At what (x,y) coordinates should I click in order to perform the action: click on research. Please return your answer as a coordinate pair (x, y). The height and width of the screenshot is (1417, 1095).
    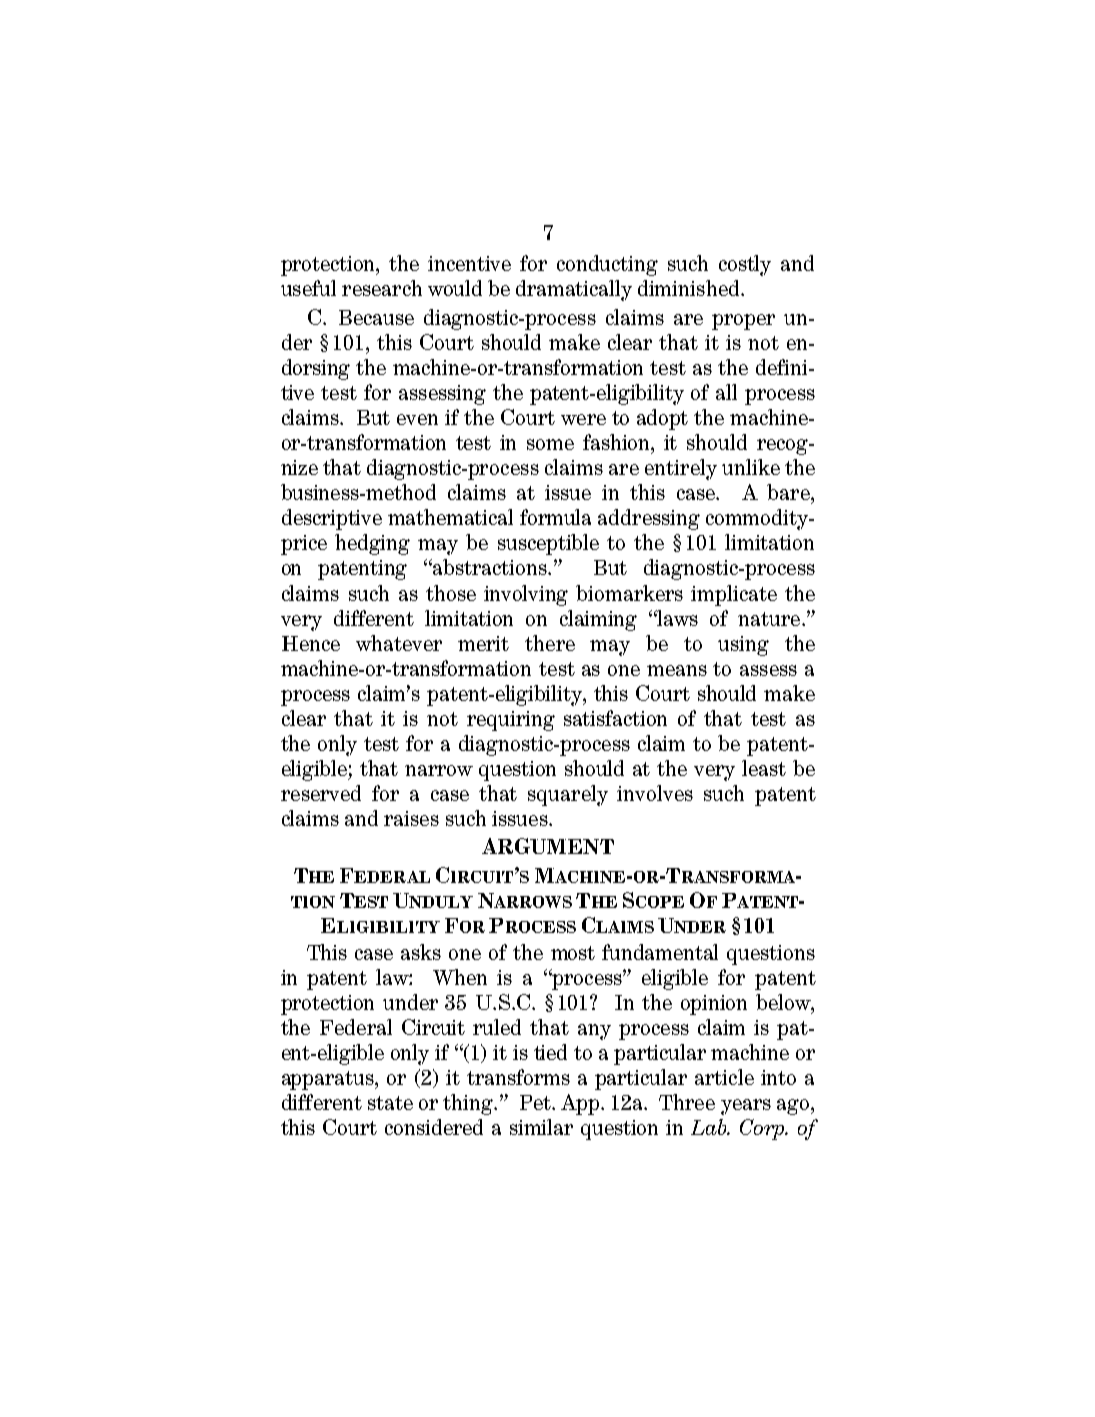
    Looking at the image, I should click on (382, 288).
